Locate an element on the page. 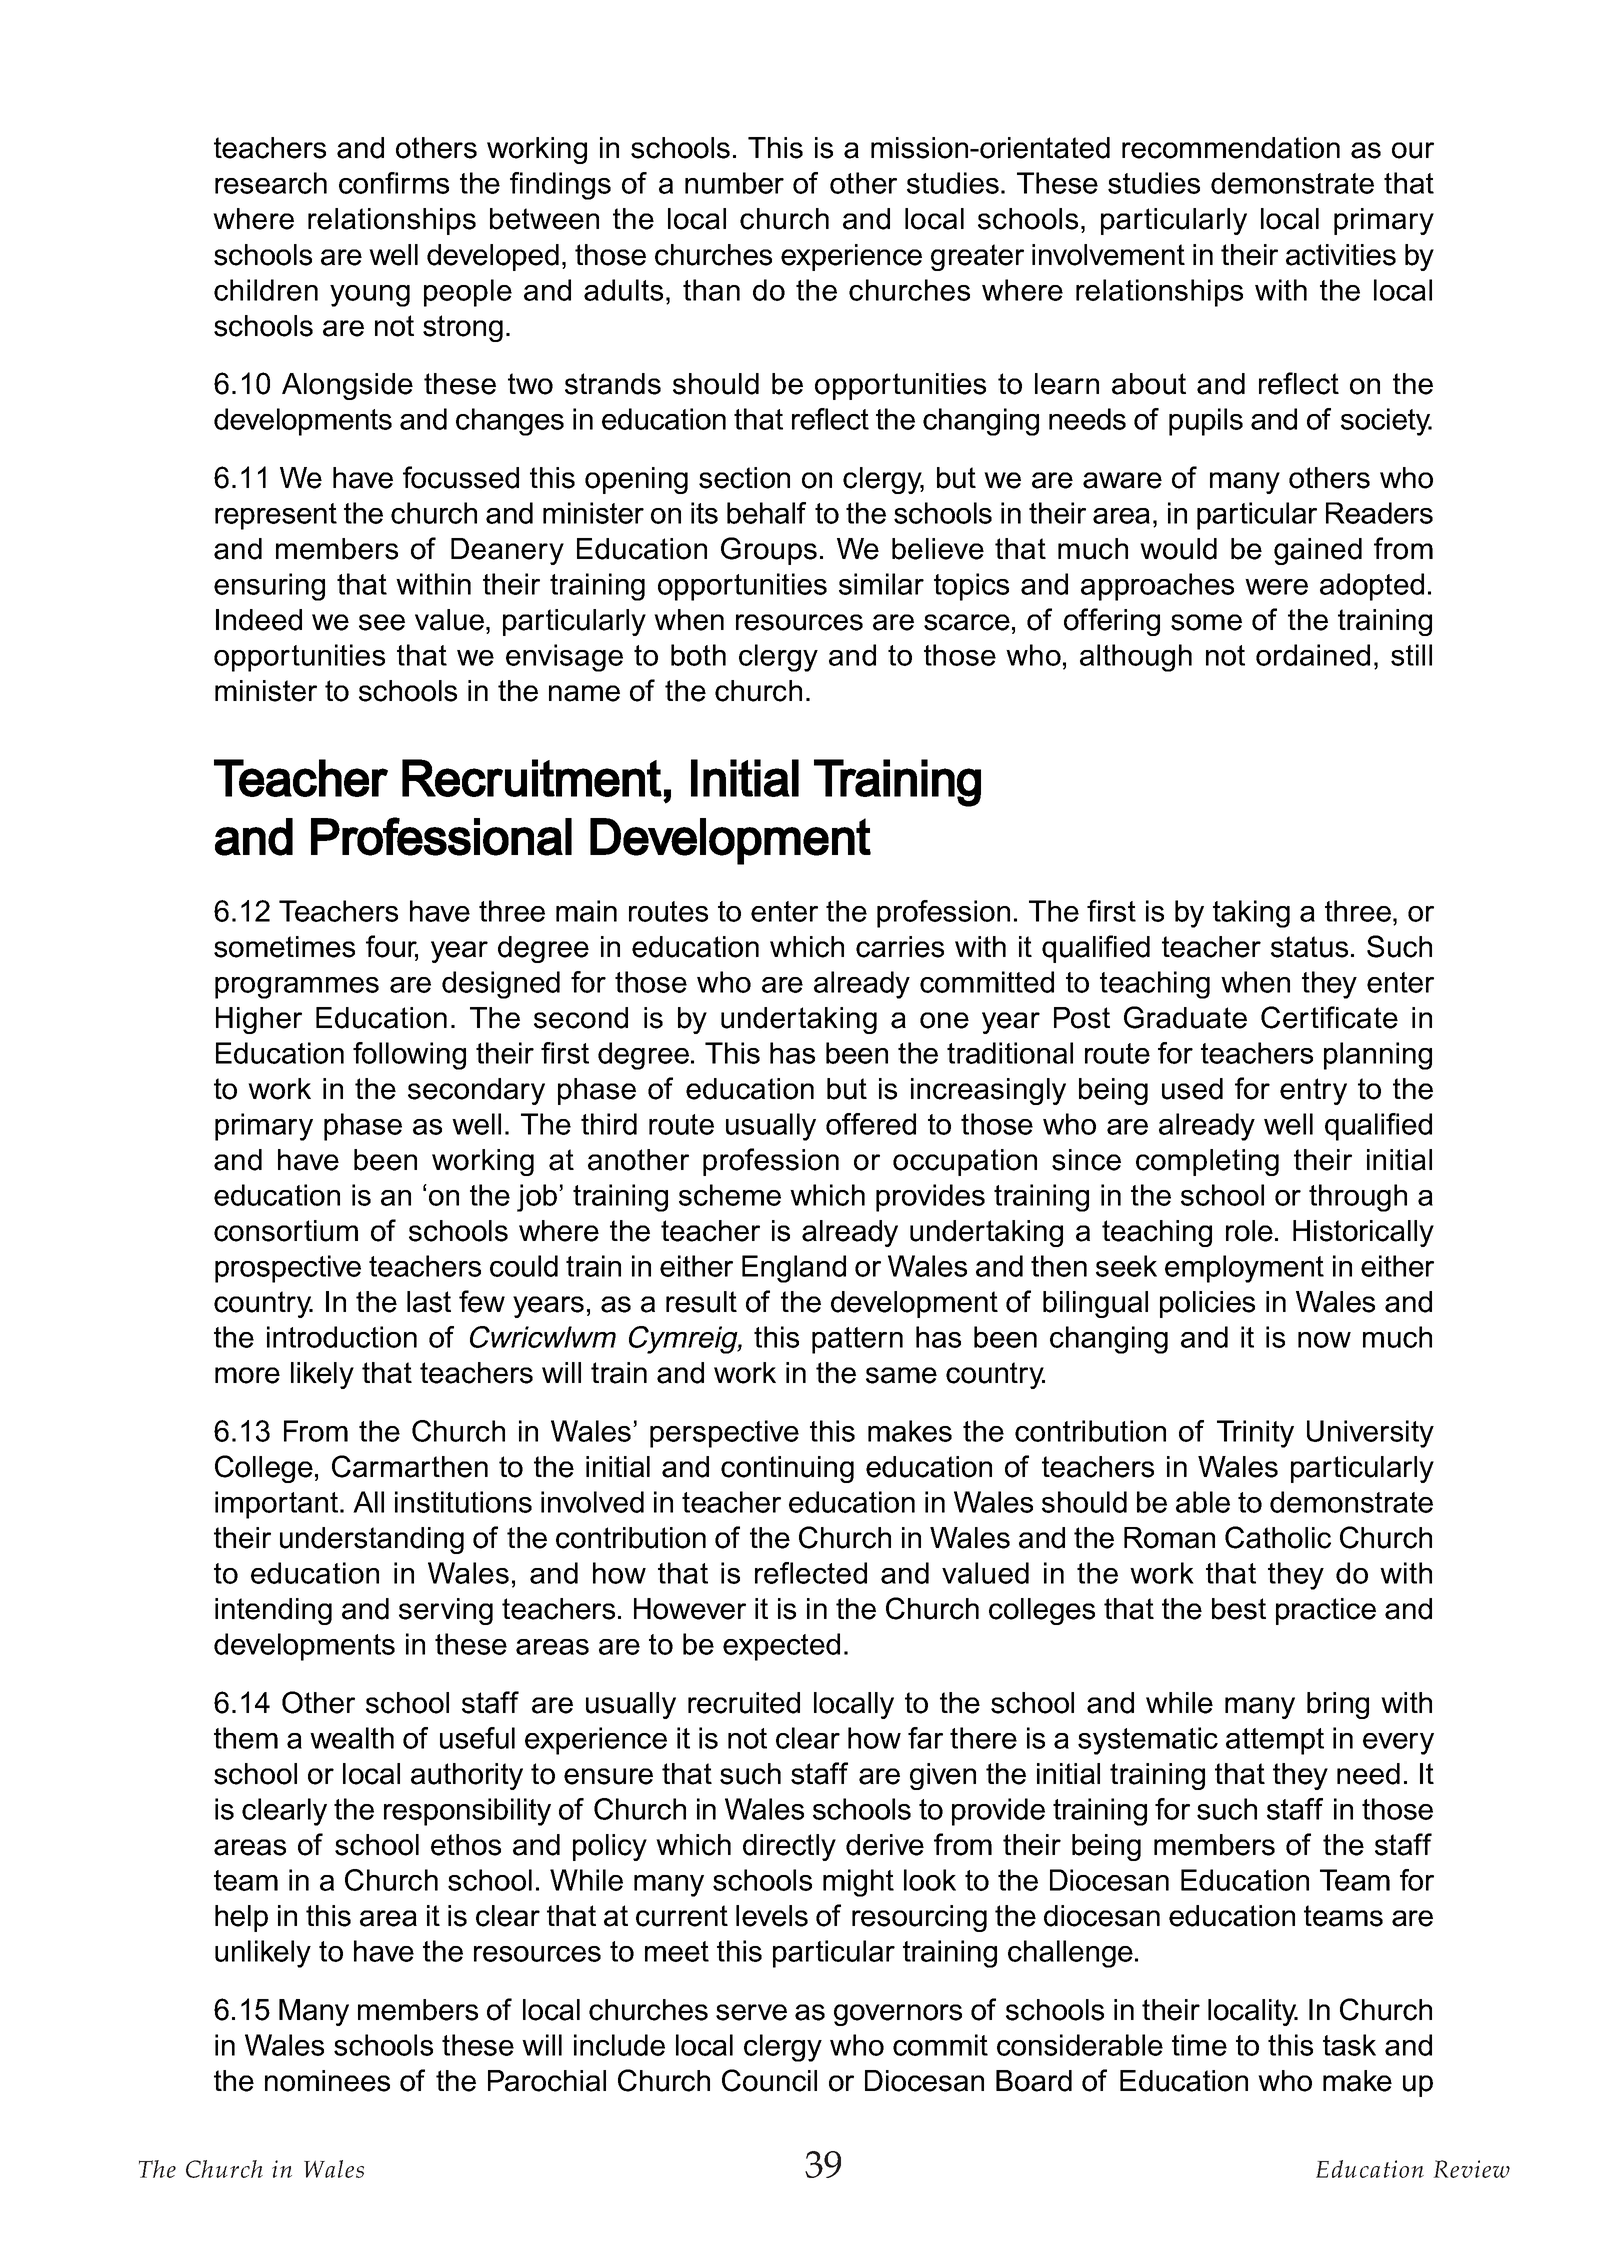 Image resolution: width=1602 pixels, height=2265 pixels. similar is located at coordinates (881, 584).
